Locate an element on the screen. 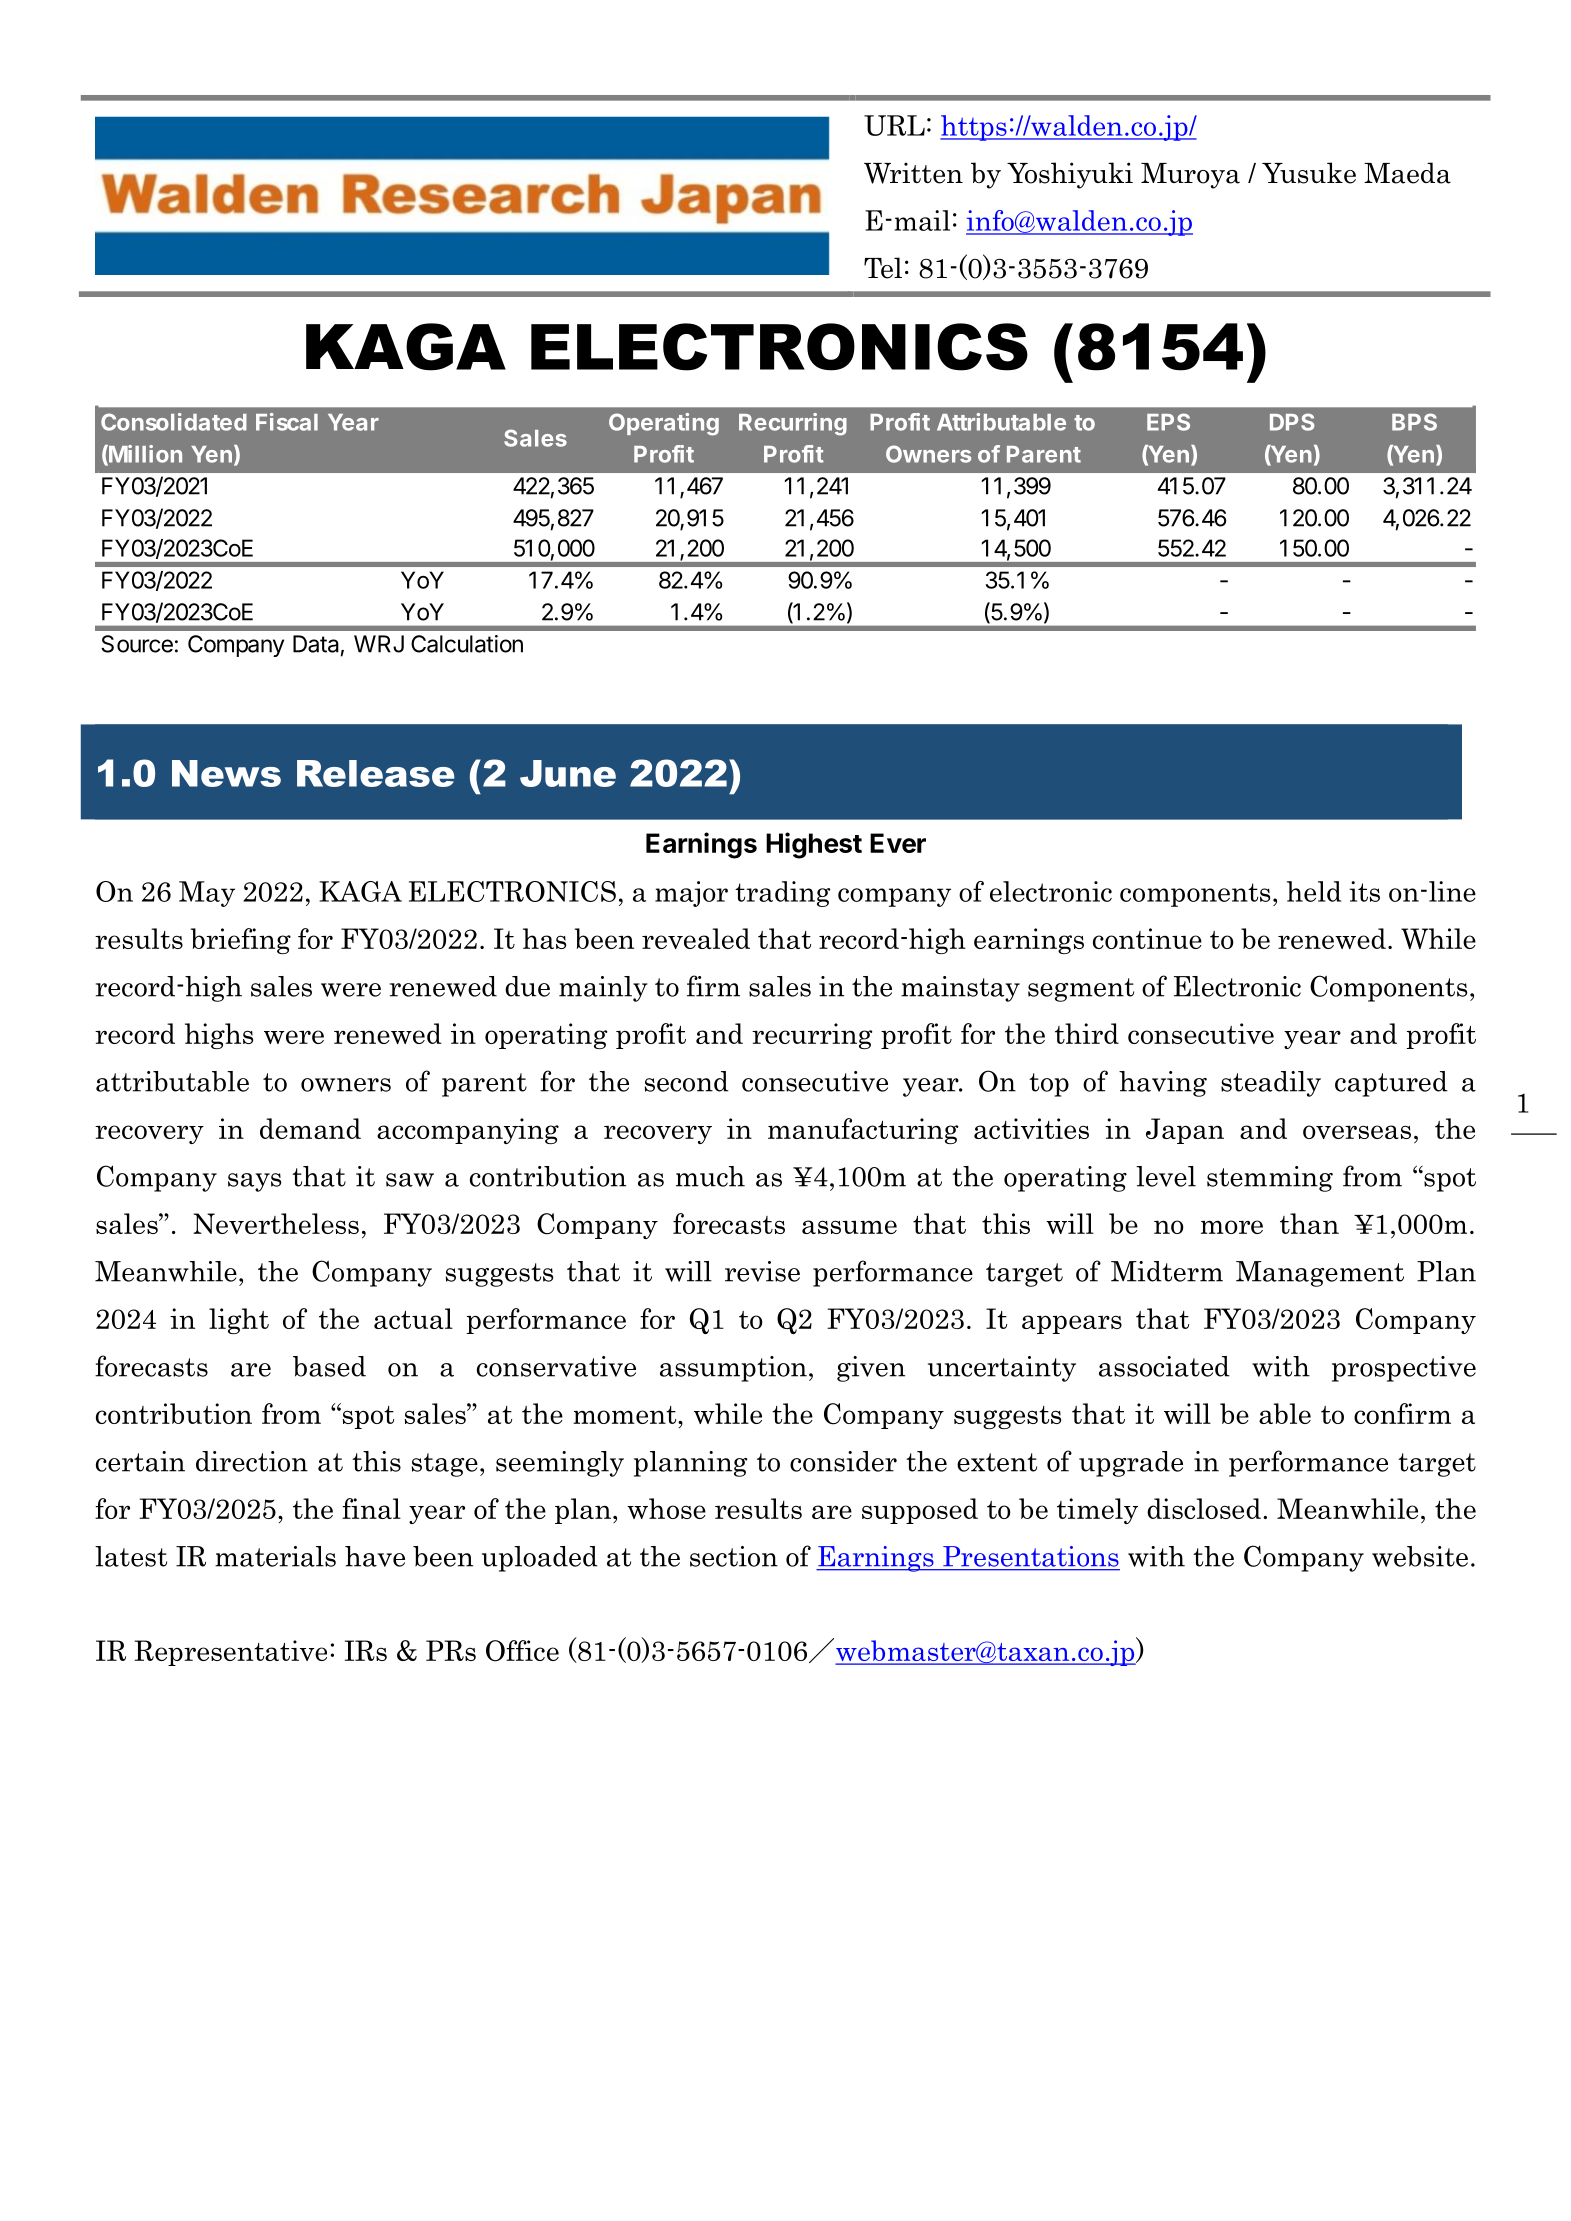 Image resolution: width=1571 pixels, height=2221 pixels. light is located at coordinates (239, 1321).
